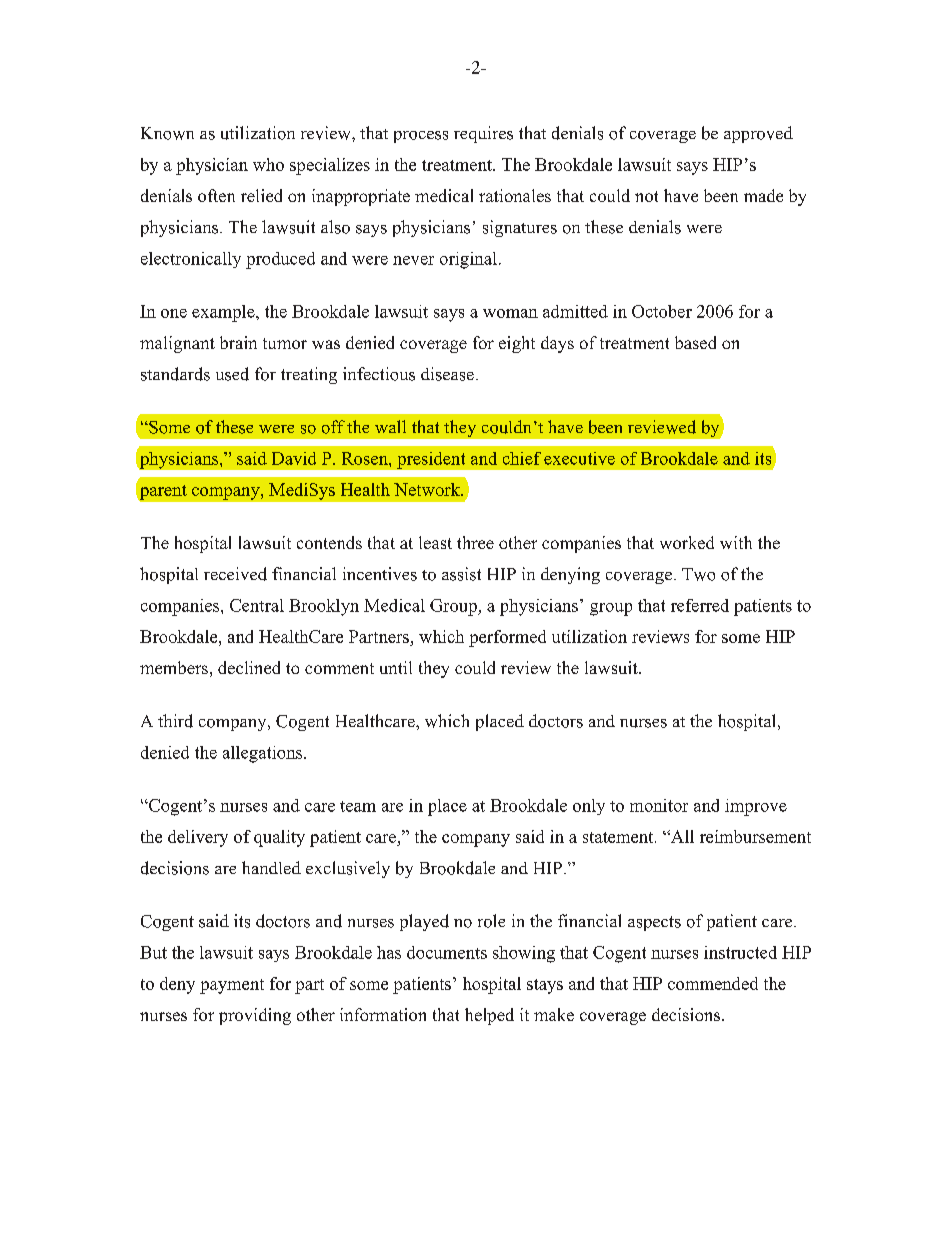  What do you see at coordinates (396, 667) in the screenshot?
I see `until` at bounding box center [396, 667].
